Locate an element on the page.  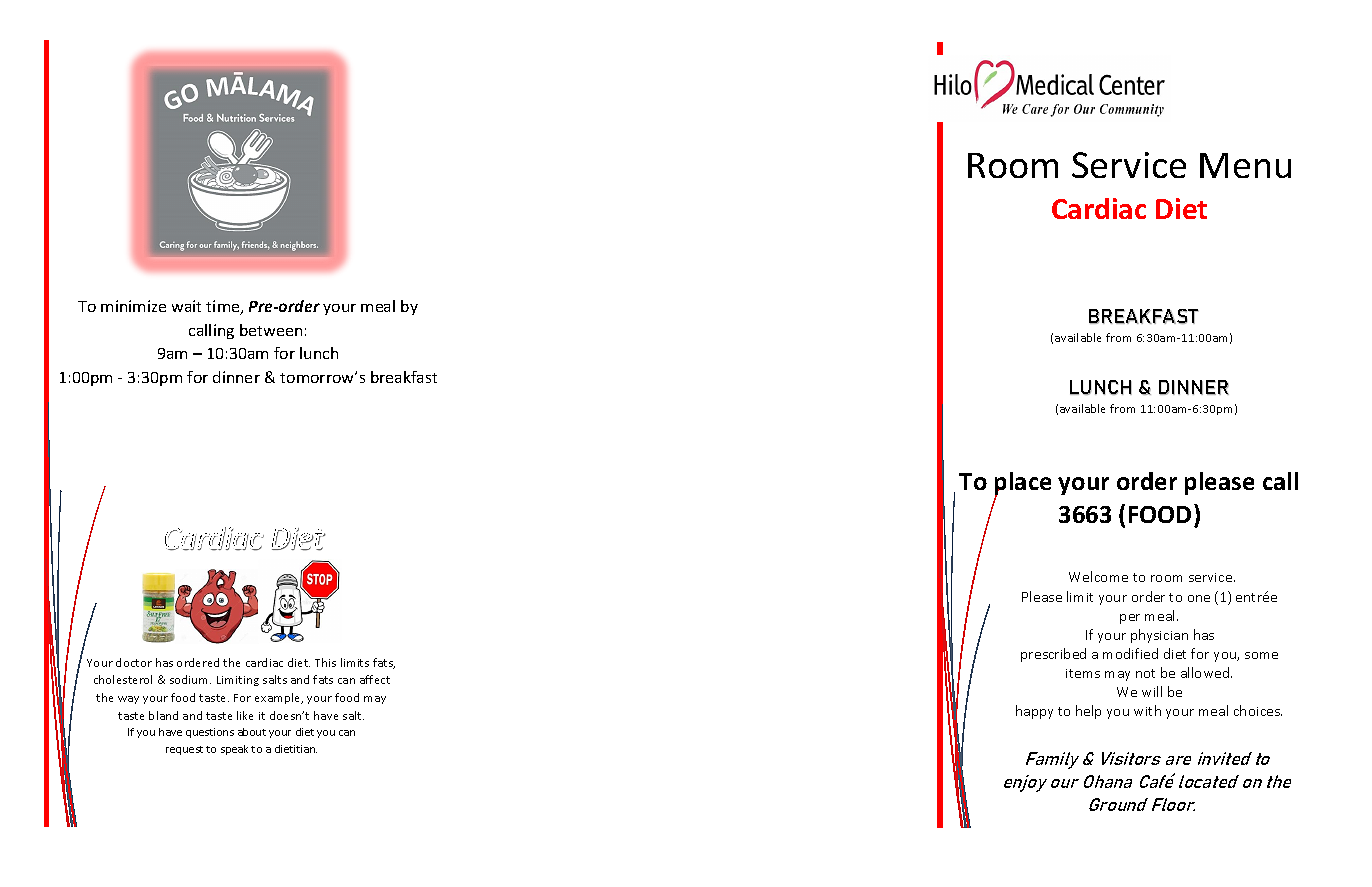
This is located at coordinates (325, 662).
